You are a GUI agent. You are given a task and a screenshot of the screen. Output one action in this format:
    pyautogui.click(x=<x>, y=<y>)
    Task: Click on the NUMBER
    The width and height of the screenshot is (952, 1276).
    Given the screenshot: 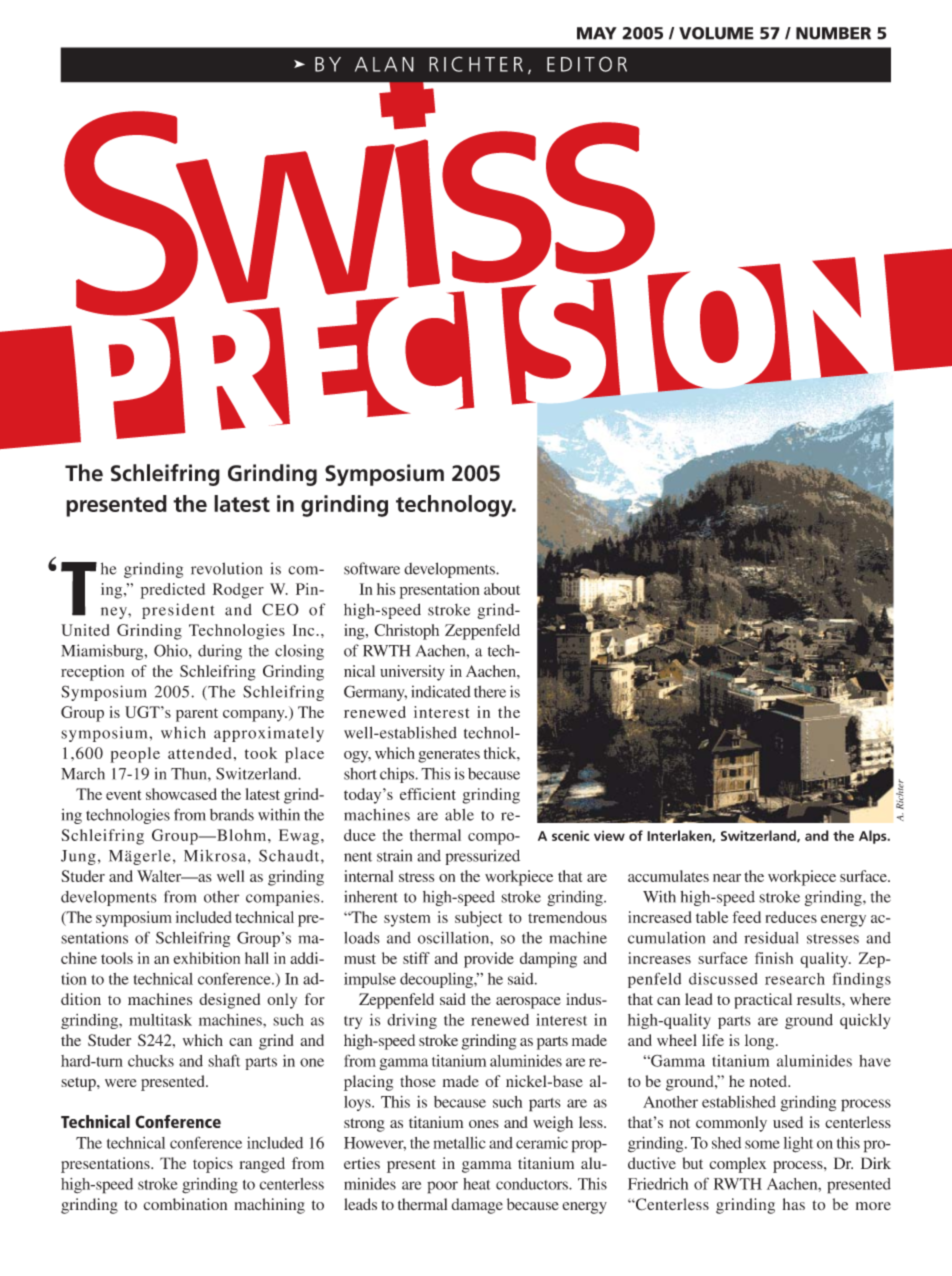 What is the action you would take?
    pyautogui.click(x=833, y=33)
